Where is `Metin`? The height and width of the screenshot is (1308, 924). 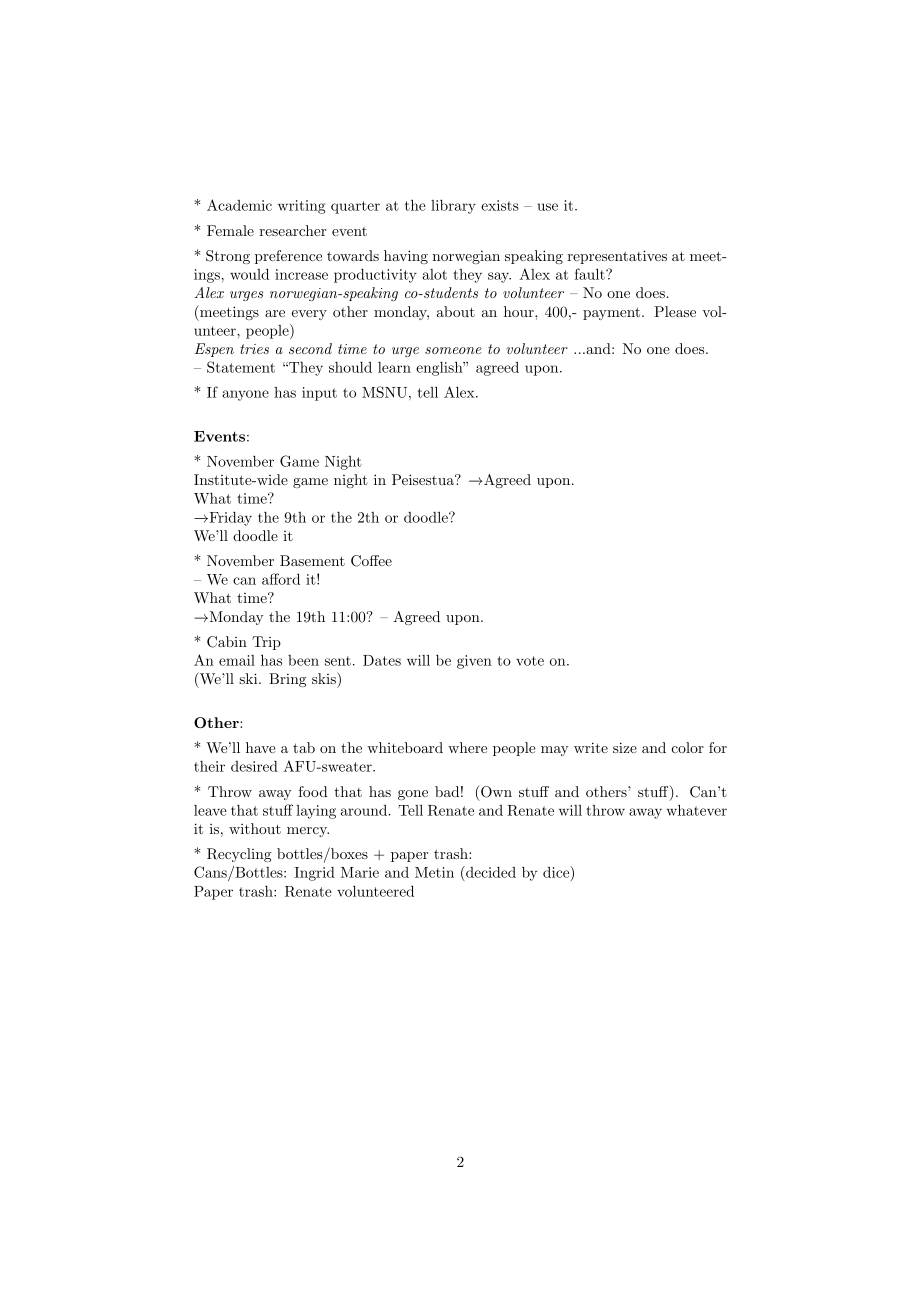
Metin is located at coordinates (434, 872).
